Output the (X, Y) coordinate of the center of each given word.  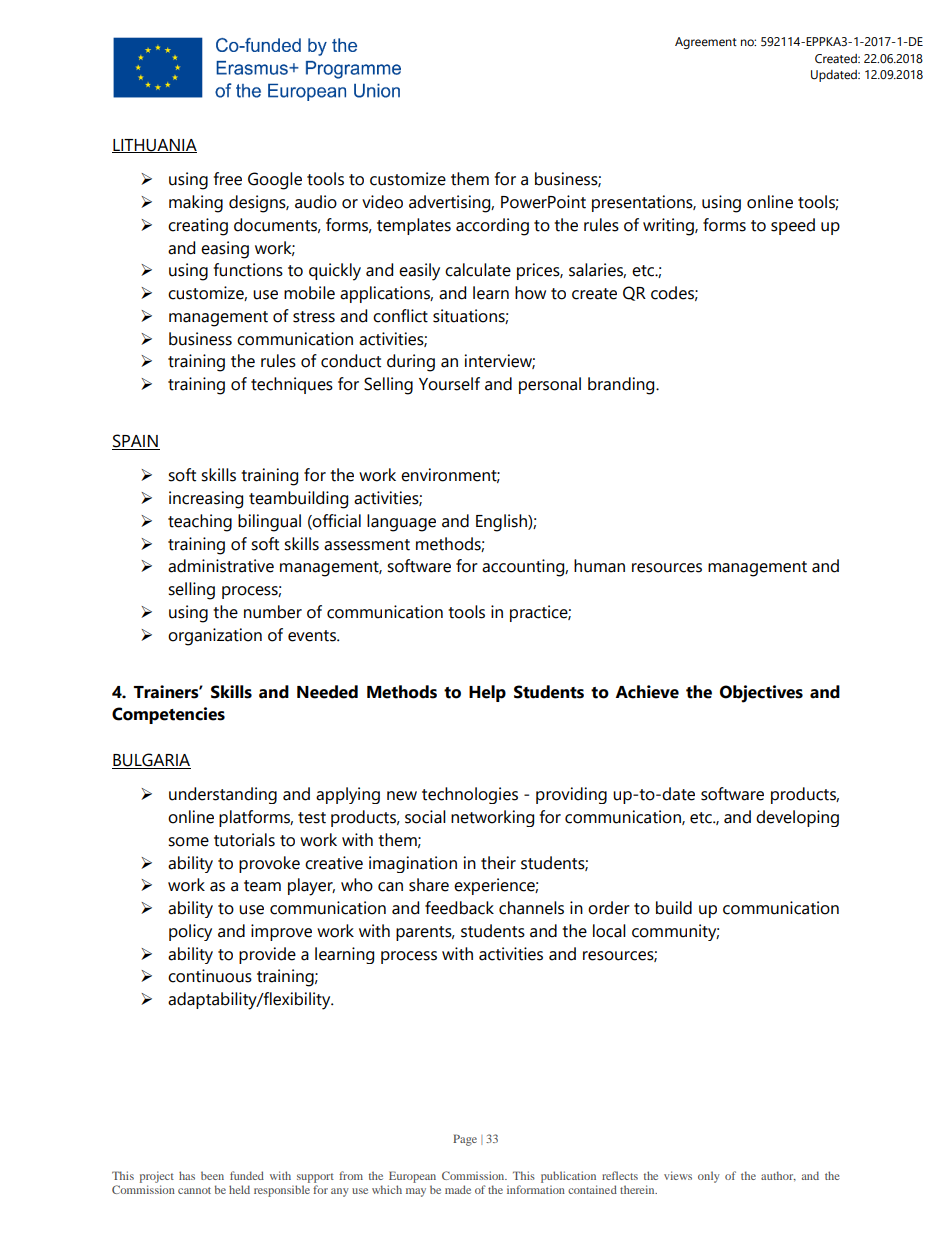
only (709, 1177)
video (382, 202)
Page (465, 1140)
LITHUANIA (154, 146)
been (212, 1175)
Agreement (706, 43)
